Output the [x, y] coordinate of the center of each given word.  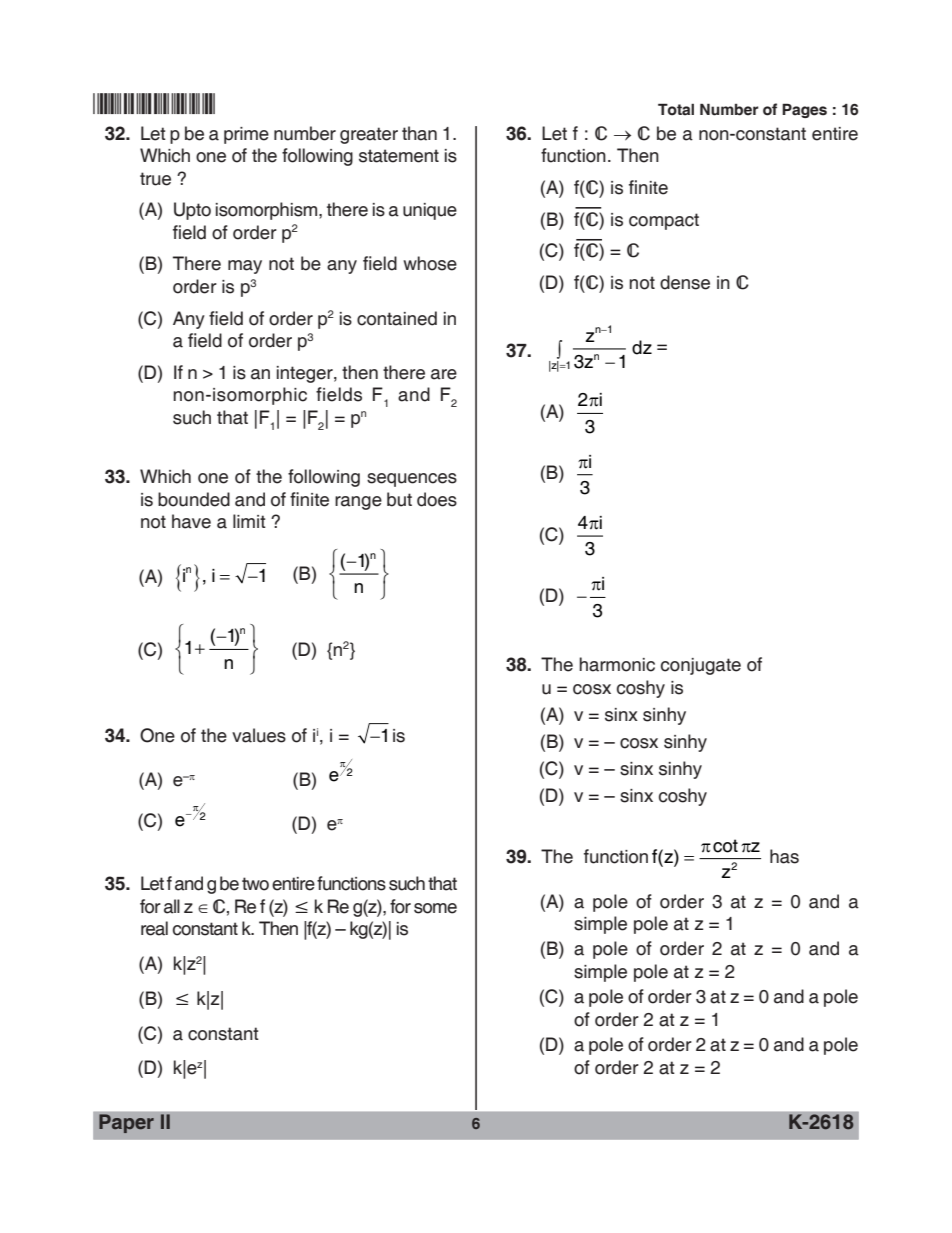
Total [676, 109]
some [435, 908]
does [437, 499]
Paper [126, 1123]
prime [246, 135]
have [191, 521]
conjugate [701, 666]
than [419, 133]
